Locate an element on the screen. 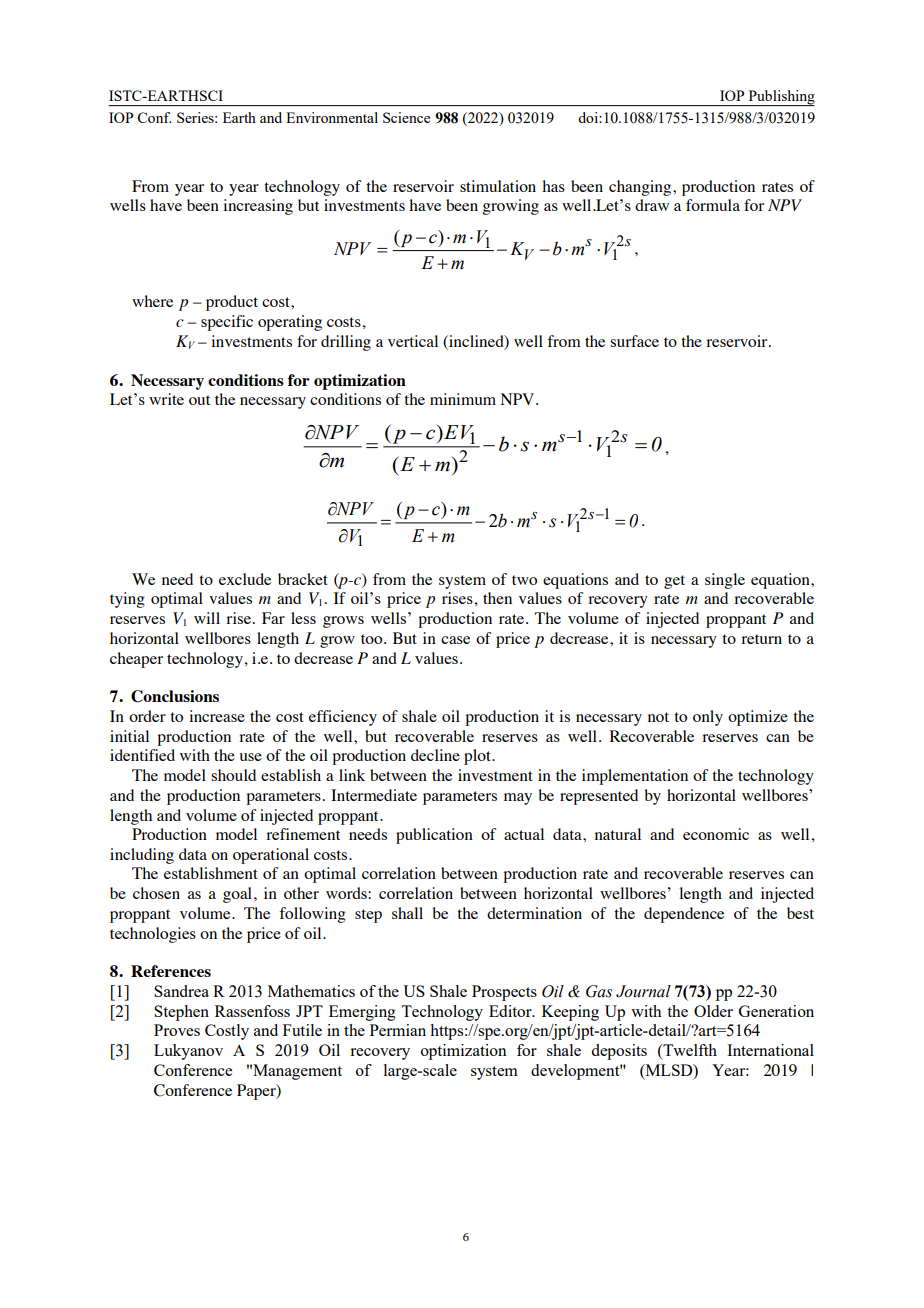 The height and width of the screenshot is (1308, 924). may is located at coordinates (518, 799).
